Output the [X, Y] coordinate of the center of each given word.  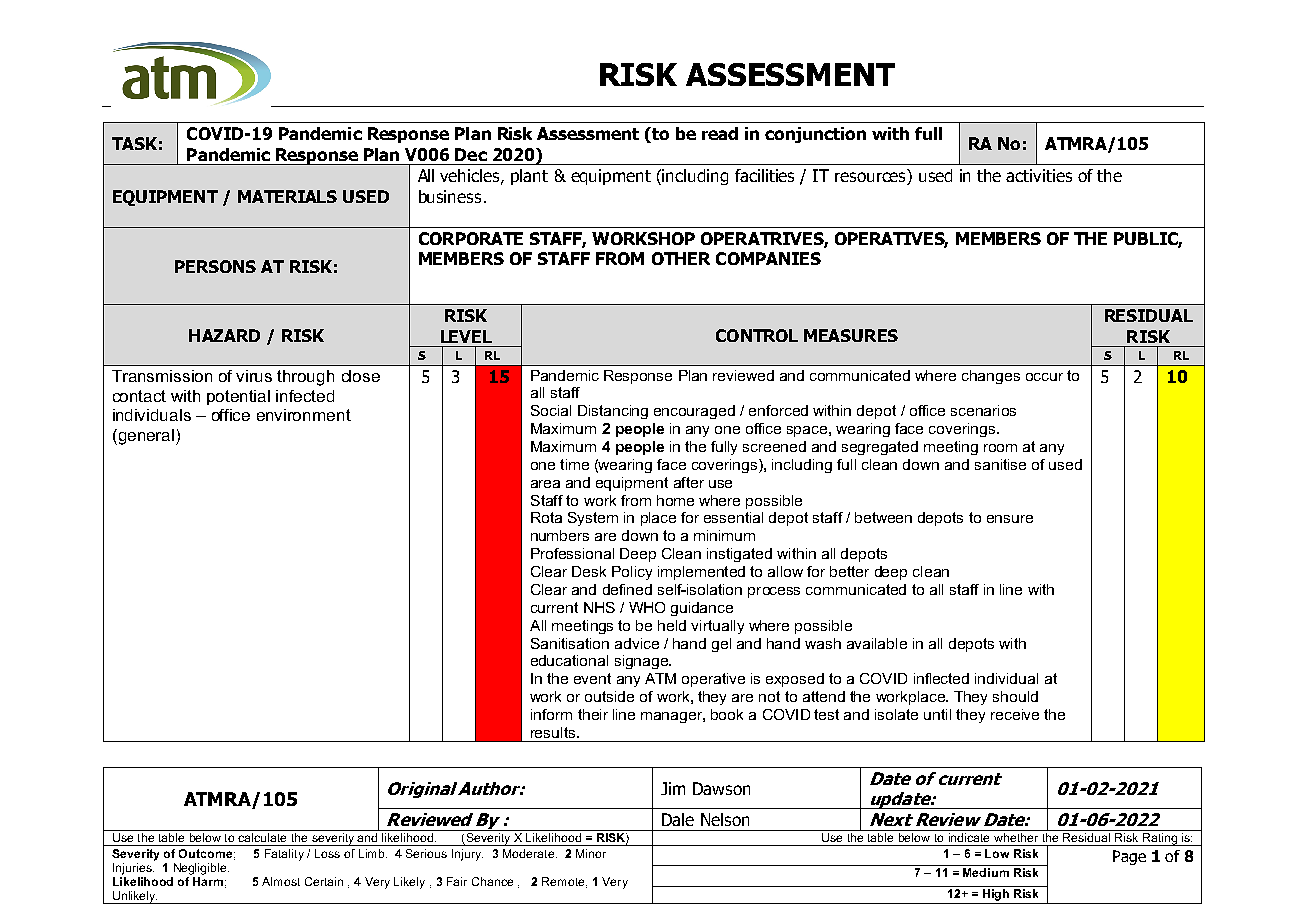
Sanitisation [570, 643]
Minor [591, 853]
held [672, 625]
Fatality [284, 855]
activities [1039, 175]
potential [238, 397]
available [877, 643]
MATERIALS [287, 196]
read [720, 133]
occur [1044, 377]
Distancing [613, 412]
